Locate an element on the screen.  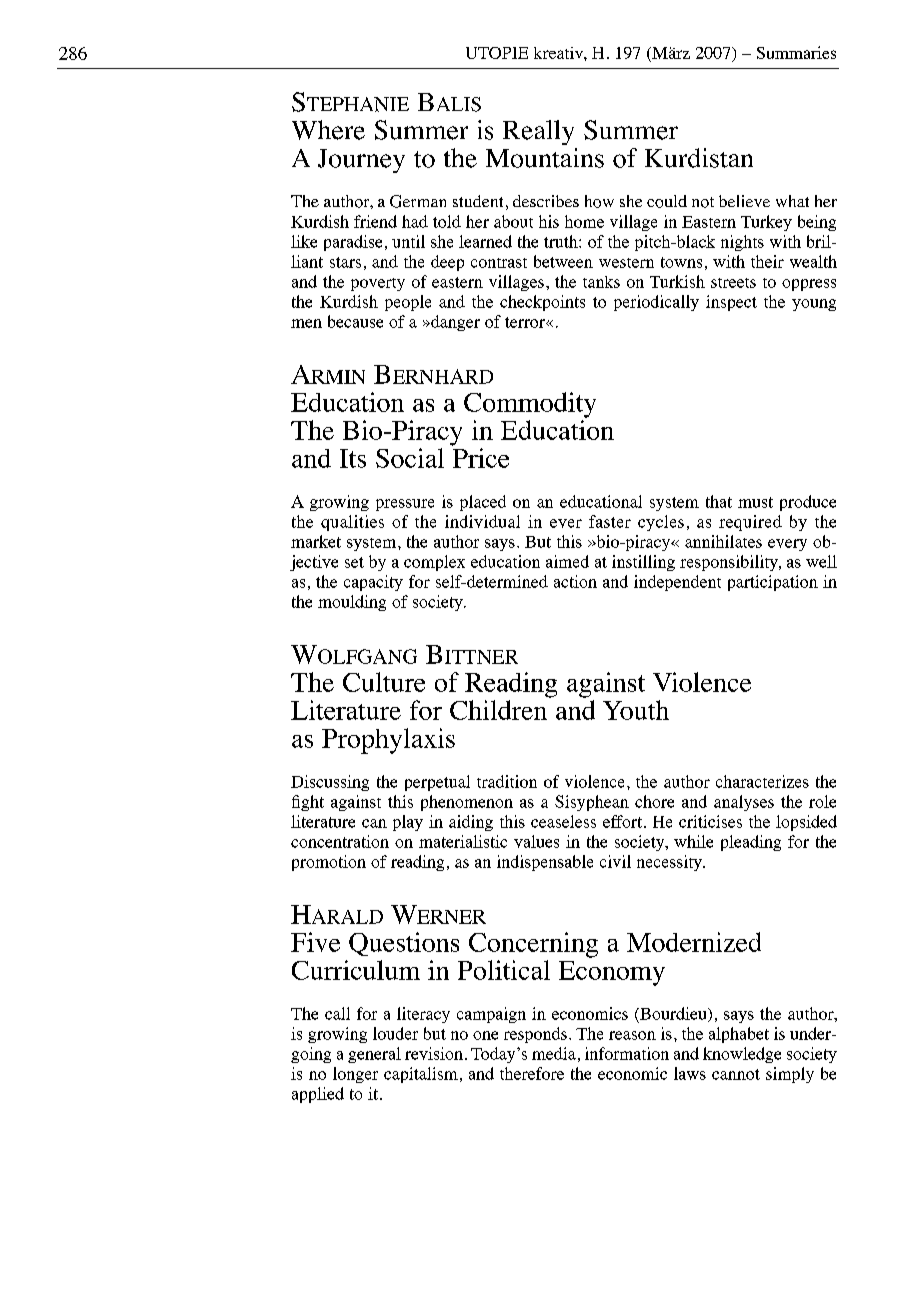
Summaries is located at coordinates (796, 52).
